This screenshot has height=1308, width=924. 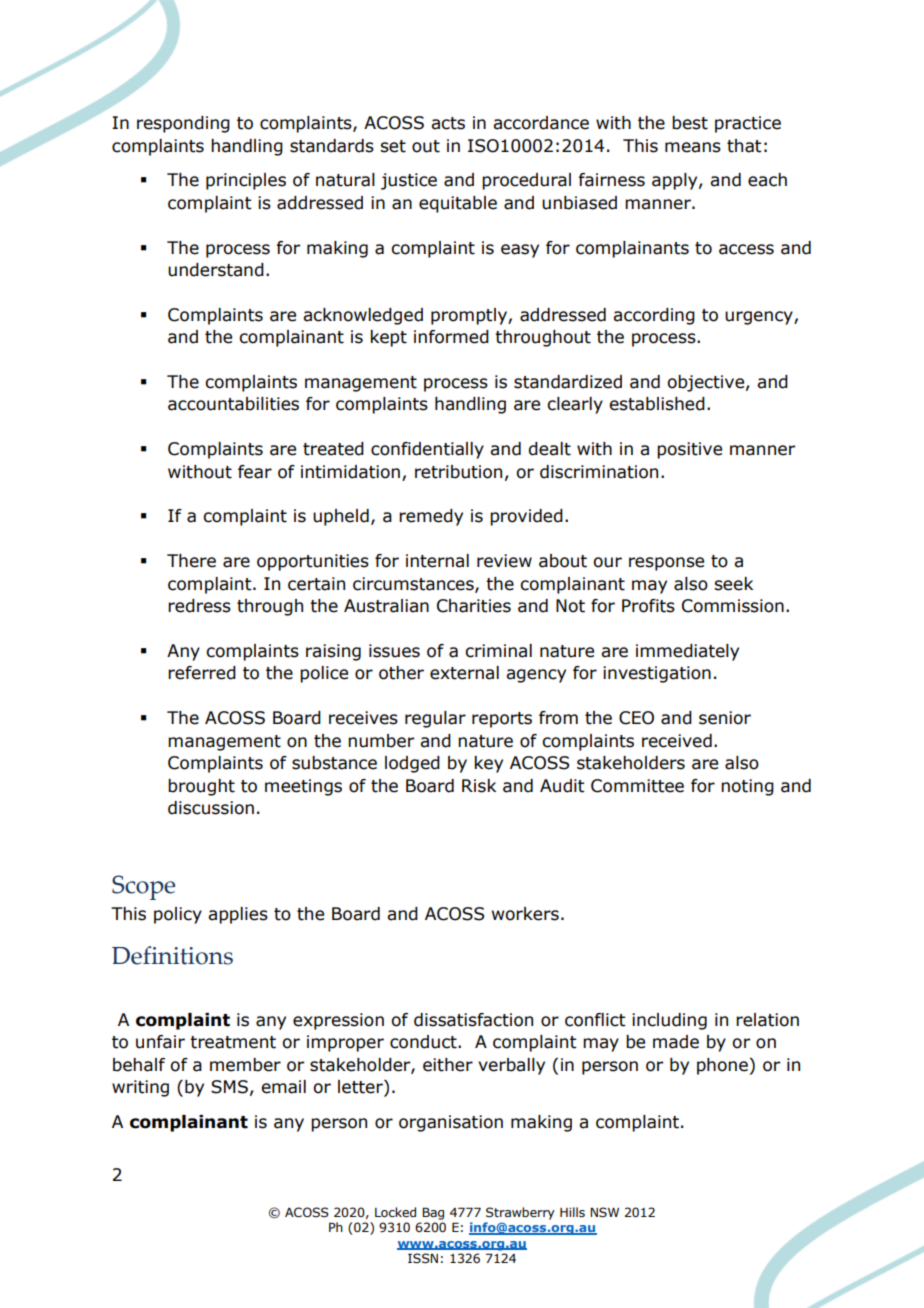 What do you see at coordinates (191, 561) in the screenshot?
I see `There` at bounding box center [191, 561].
